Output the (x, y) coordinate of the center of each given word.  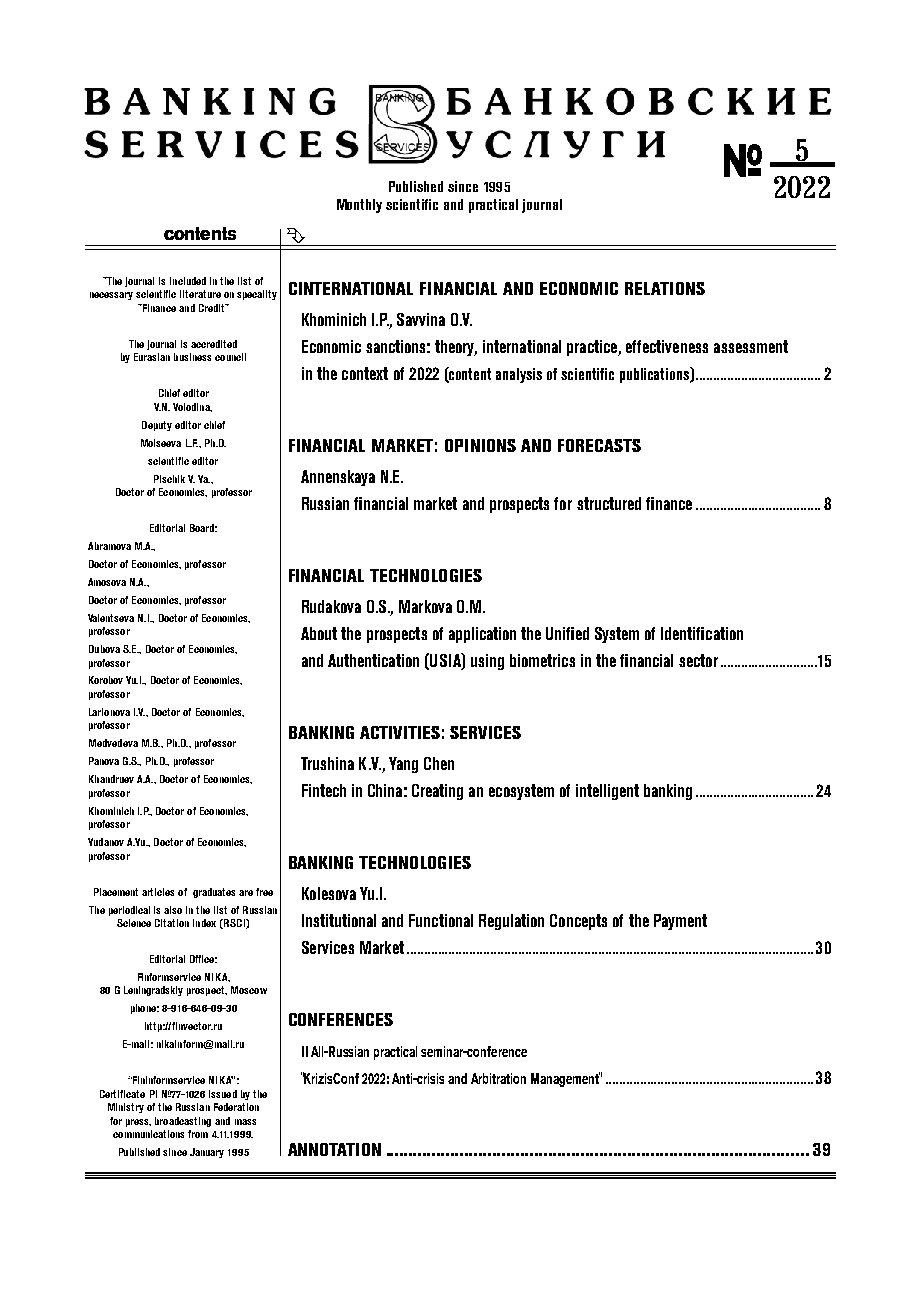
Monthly (359, 206)
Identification (702, 633)
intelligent (607, 792)
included (188, 281)
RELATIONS (665, 288)
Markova (425, 606)
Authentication (373, 660)
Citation (172, 923)
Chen (439, 763)
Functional (441, 920)
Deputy (157, 426)
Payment (680, 922)
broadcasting (183, 1122)
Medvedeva (113, 743)
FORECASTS (599, 445)
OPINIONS (480, 445)
